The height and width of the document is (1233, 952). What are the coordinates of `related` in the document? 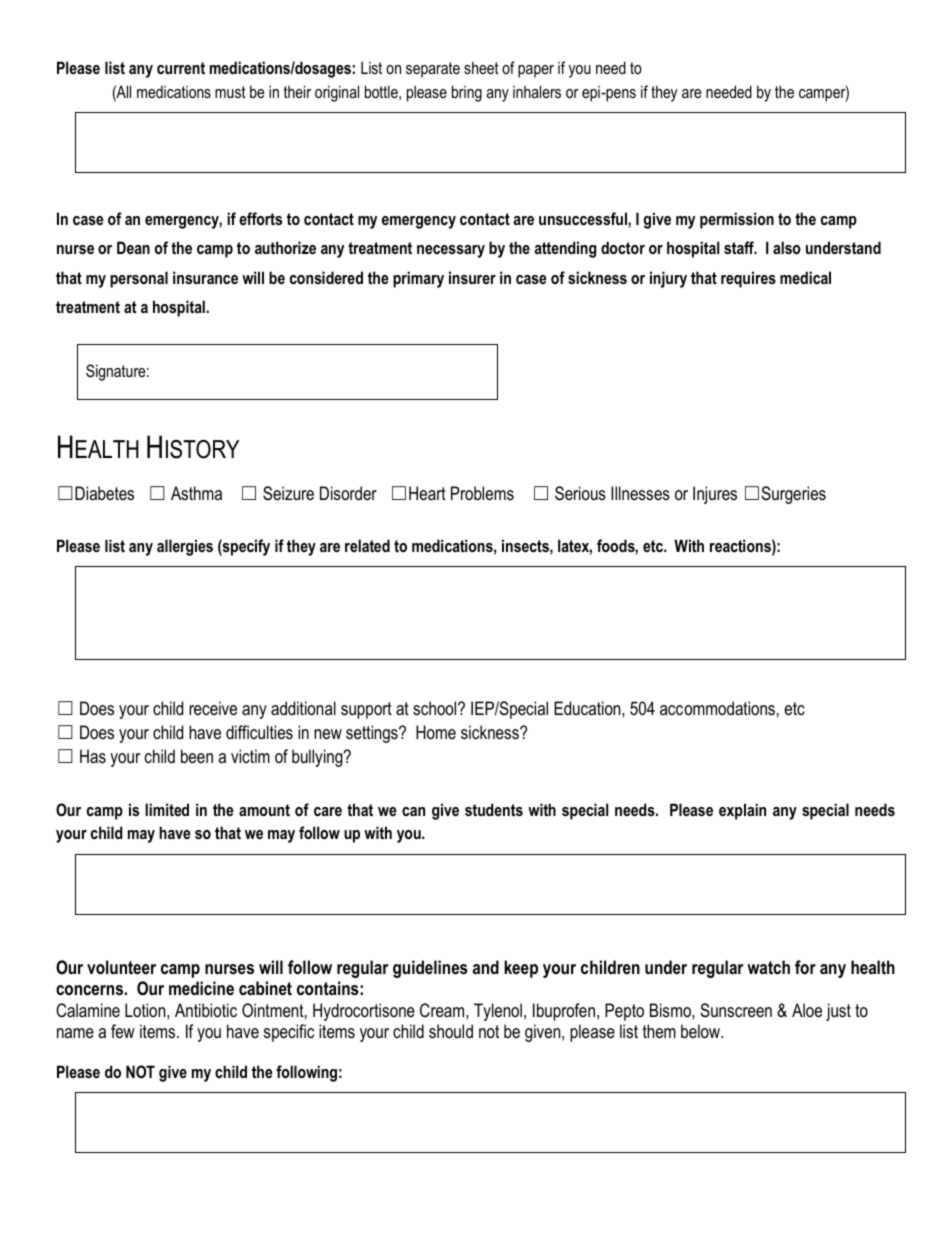 It's located at (367, 545).
